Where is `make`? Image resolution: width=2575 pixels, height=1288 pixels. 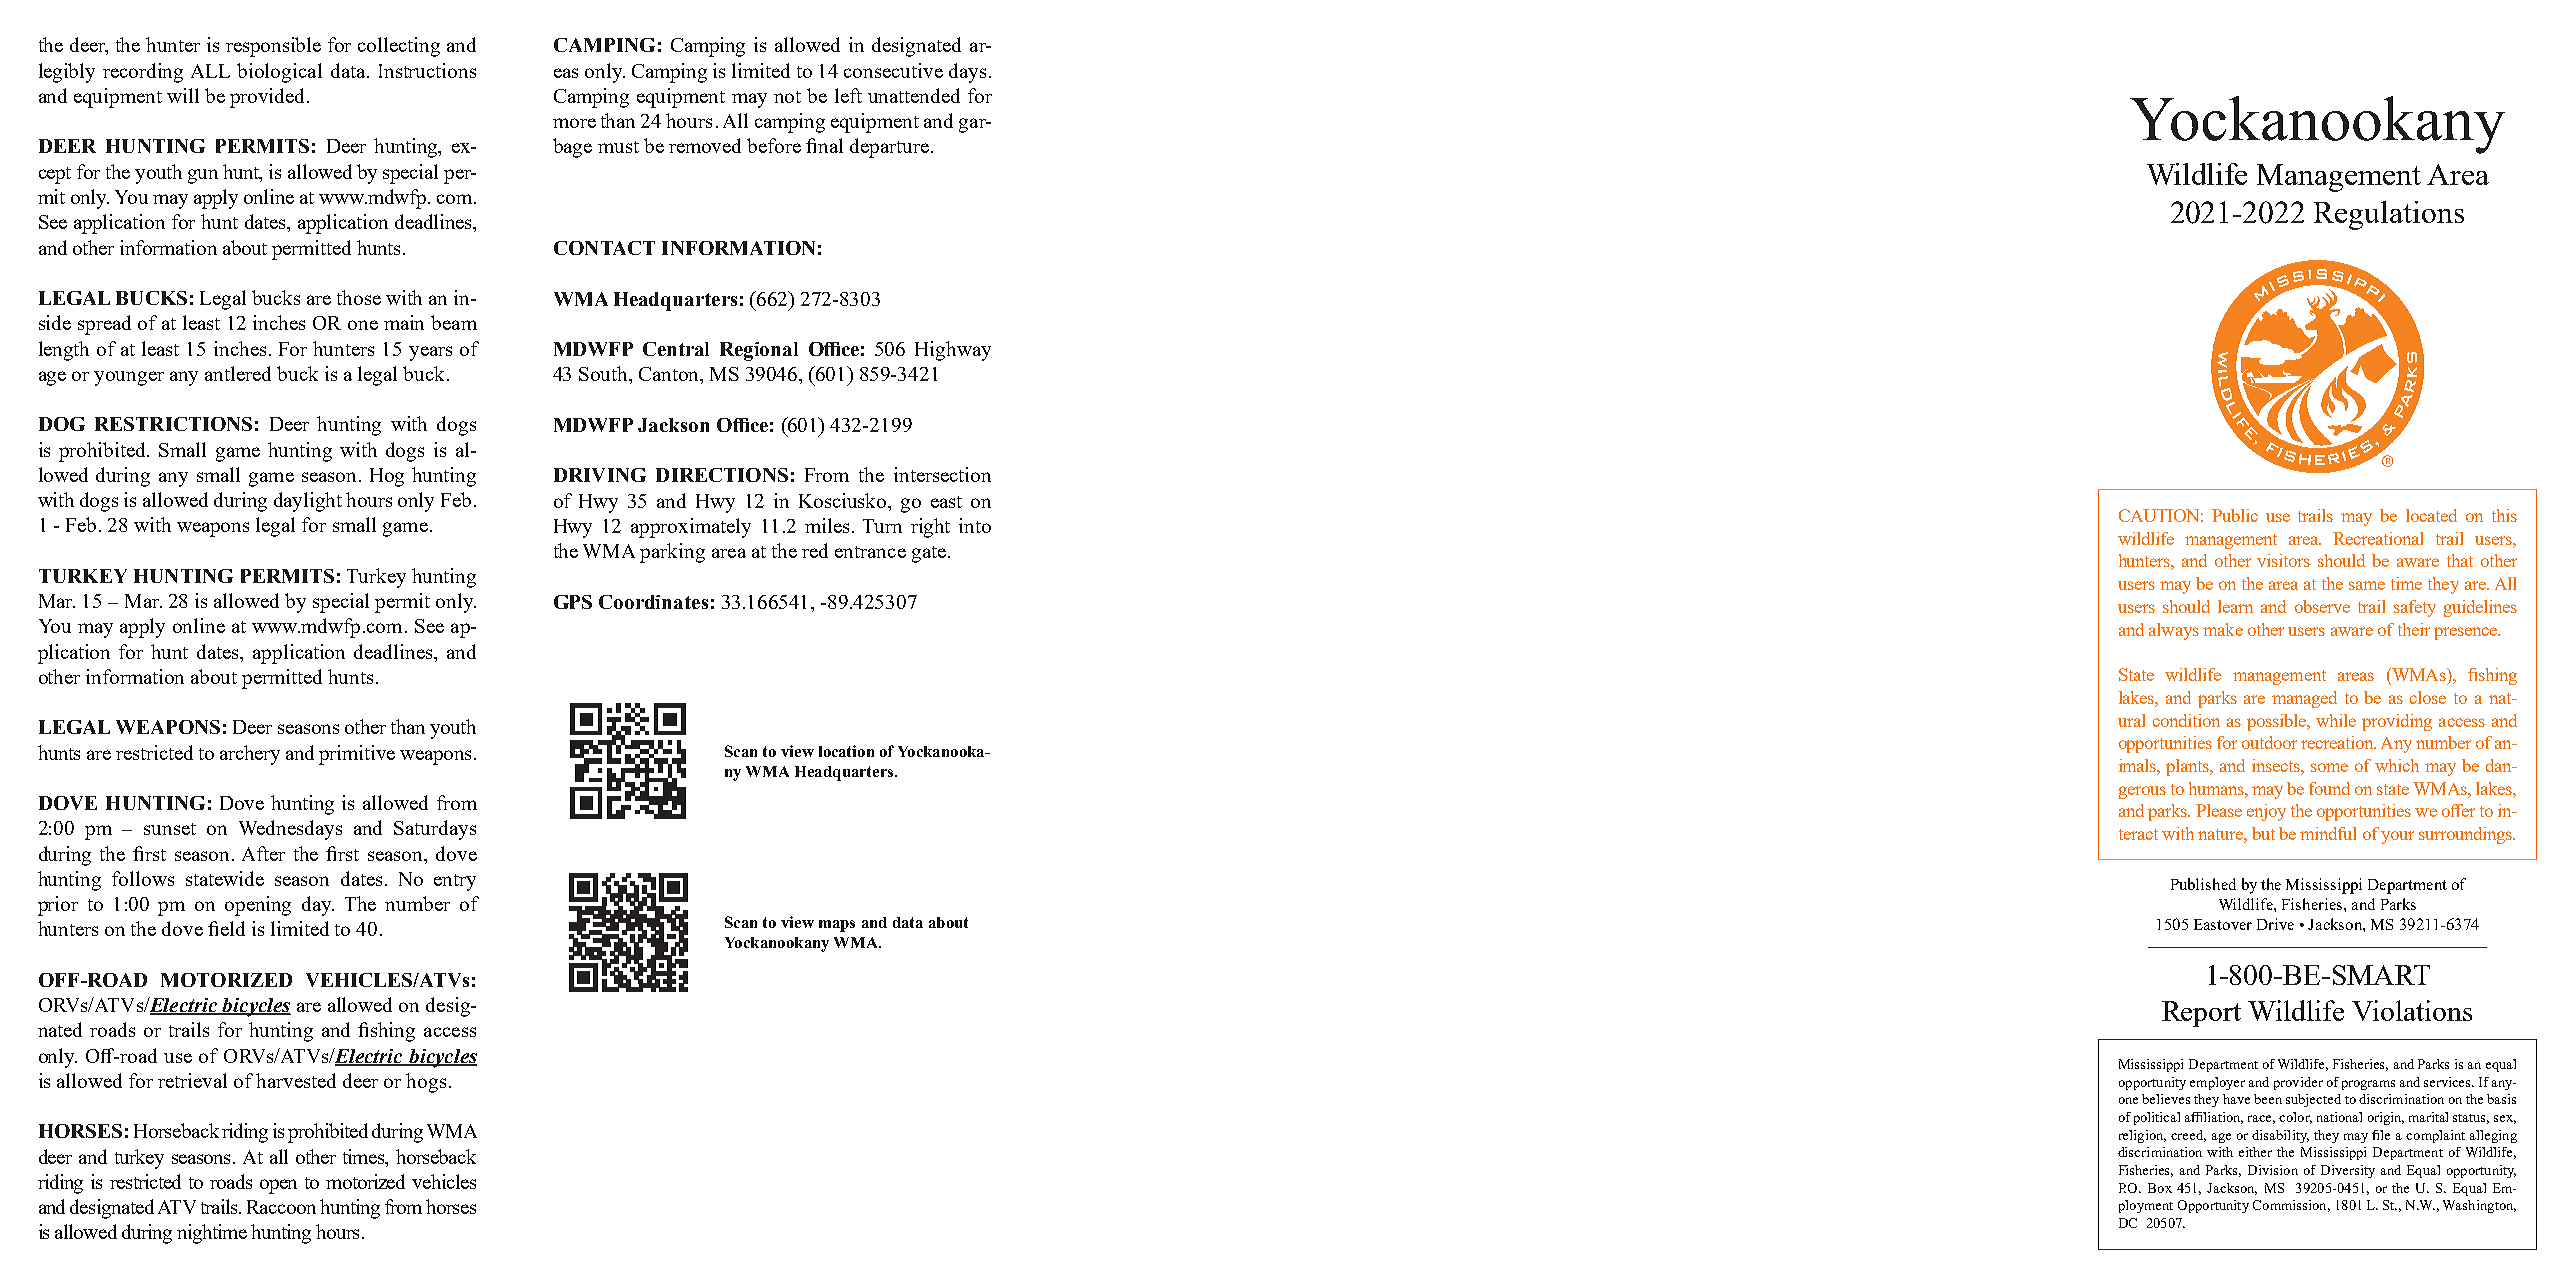
make is located at coordinates (2223, 629).
